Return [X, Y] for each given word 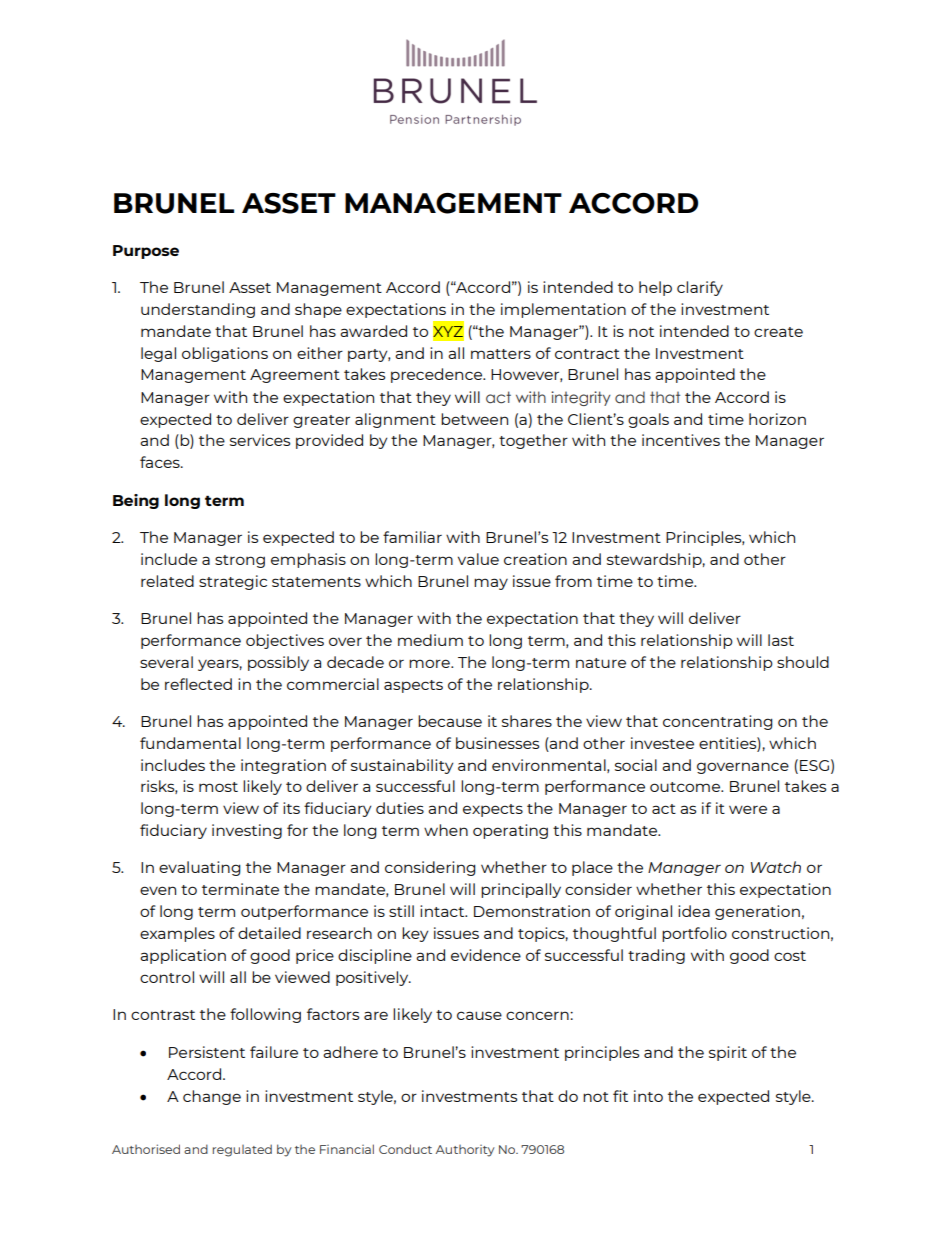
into [648, 1096]
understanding [198, 310]
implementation [563, 310]
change [212, 1097]
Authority [465, 1151]
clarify [700, 288]
